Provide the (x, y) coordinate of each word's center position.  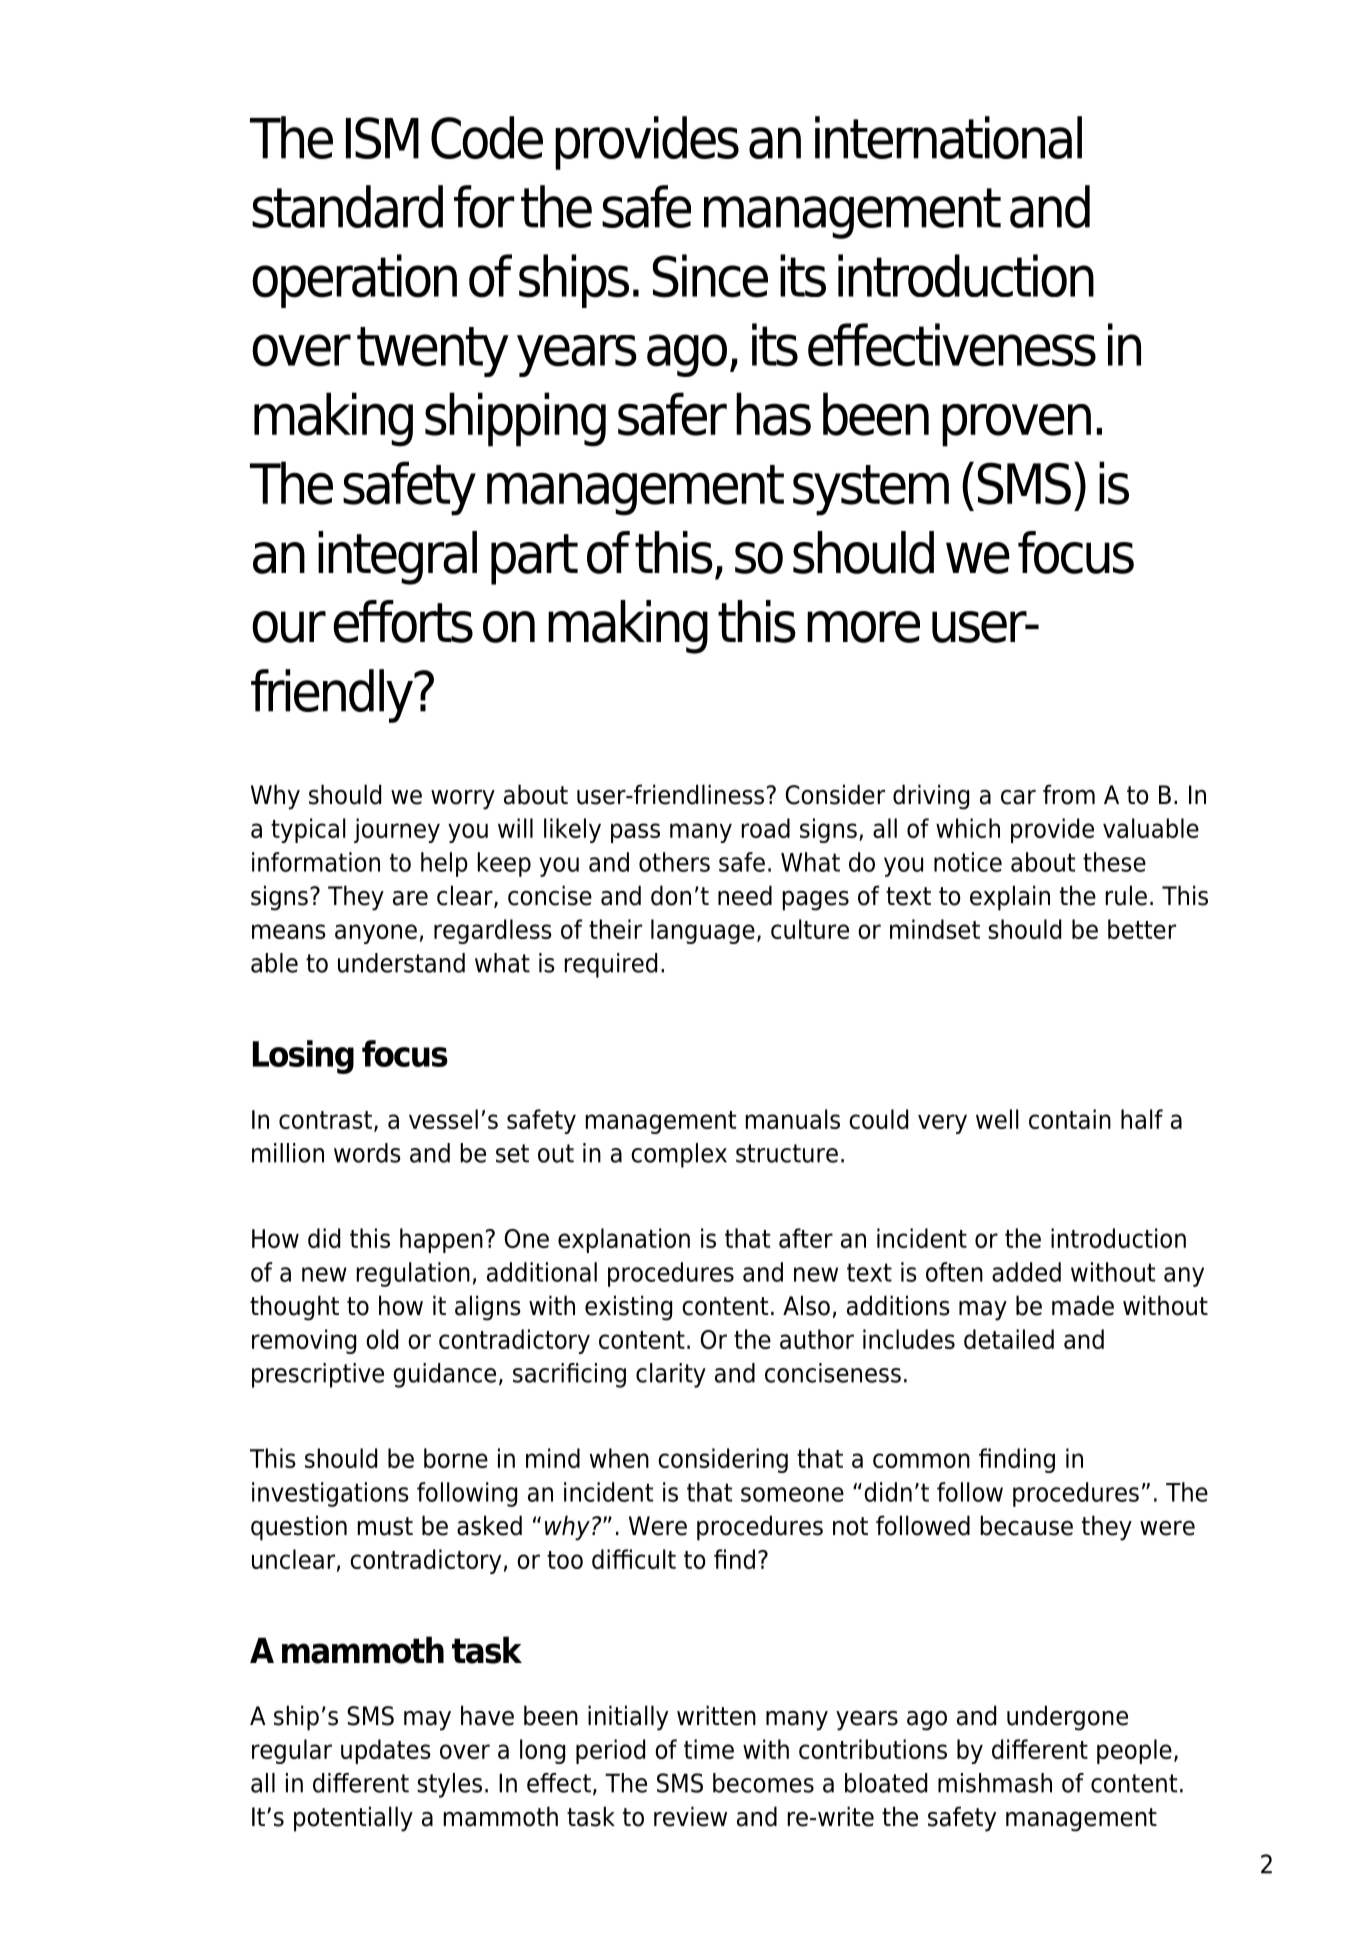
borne (456, 1458)
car (1018, 797)
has (773, 414)
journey (397, 830)
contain (1070, 1119)
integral (397, 558)
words (367, 1153)
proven (1016, 425)
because (1027, 1525)
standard (347, 206)
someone (792, 1494)
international (948, 137)
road (766, 828)
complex (679, 1155)
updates (386, 1751)
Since (710, 276)
